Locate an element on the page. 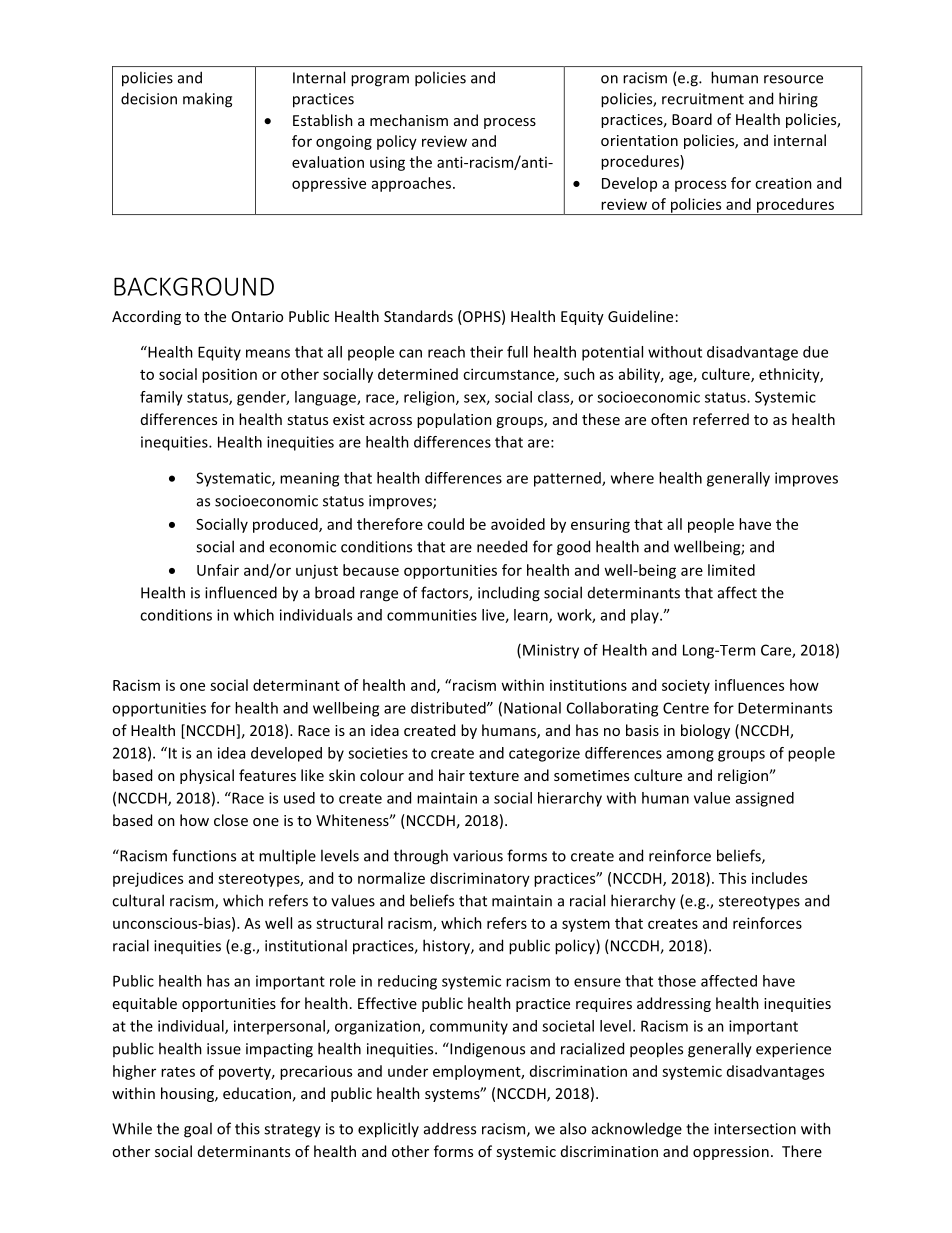  making is located at coordinates (207, 100).
